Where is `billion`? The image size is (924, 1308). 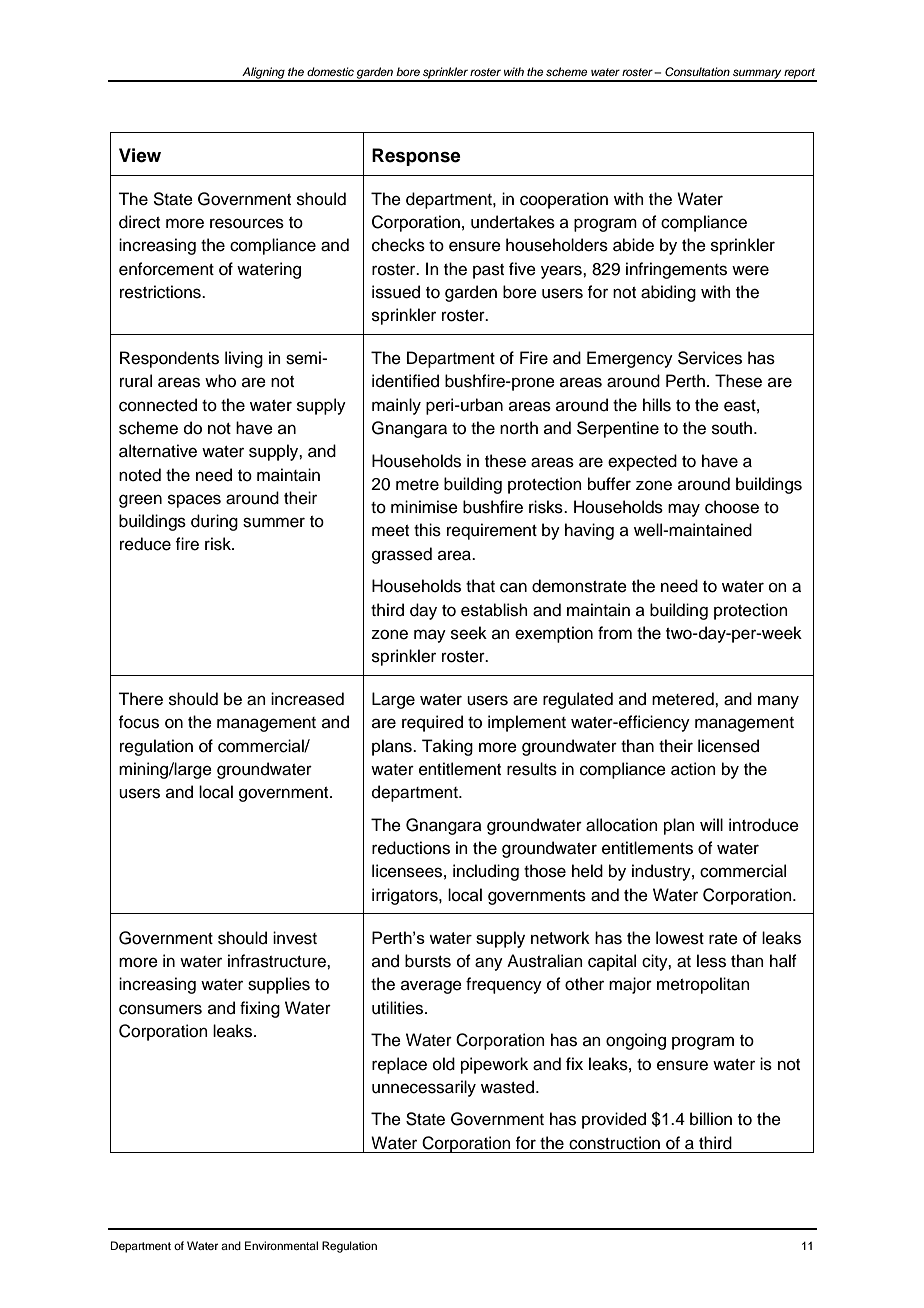 billion is located at coordinates (711, 1119).
